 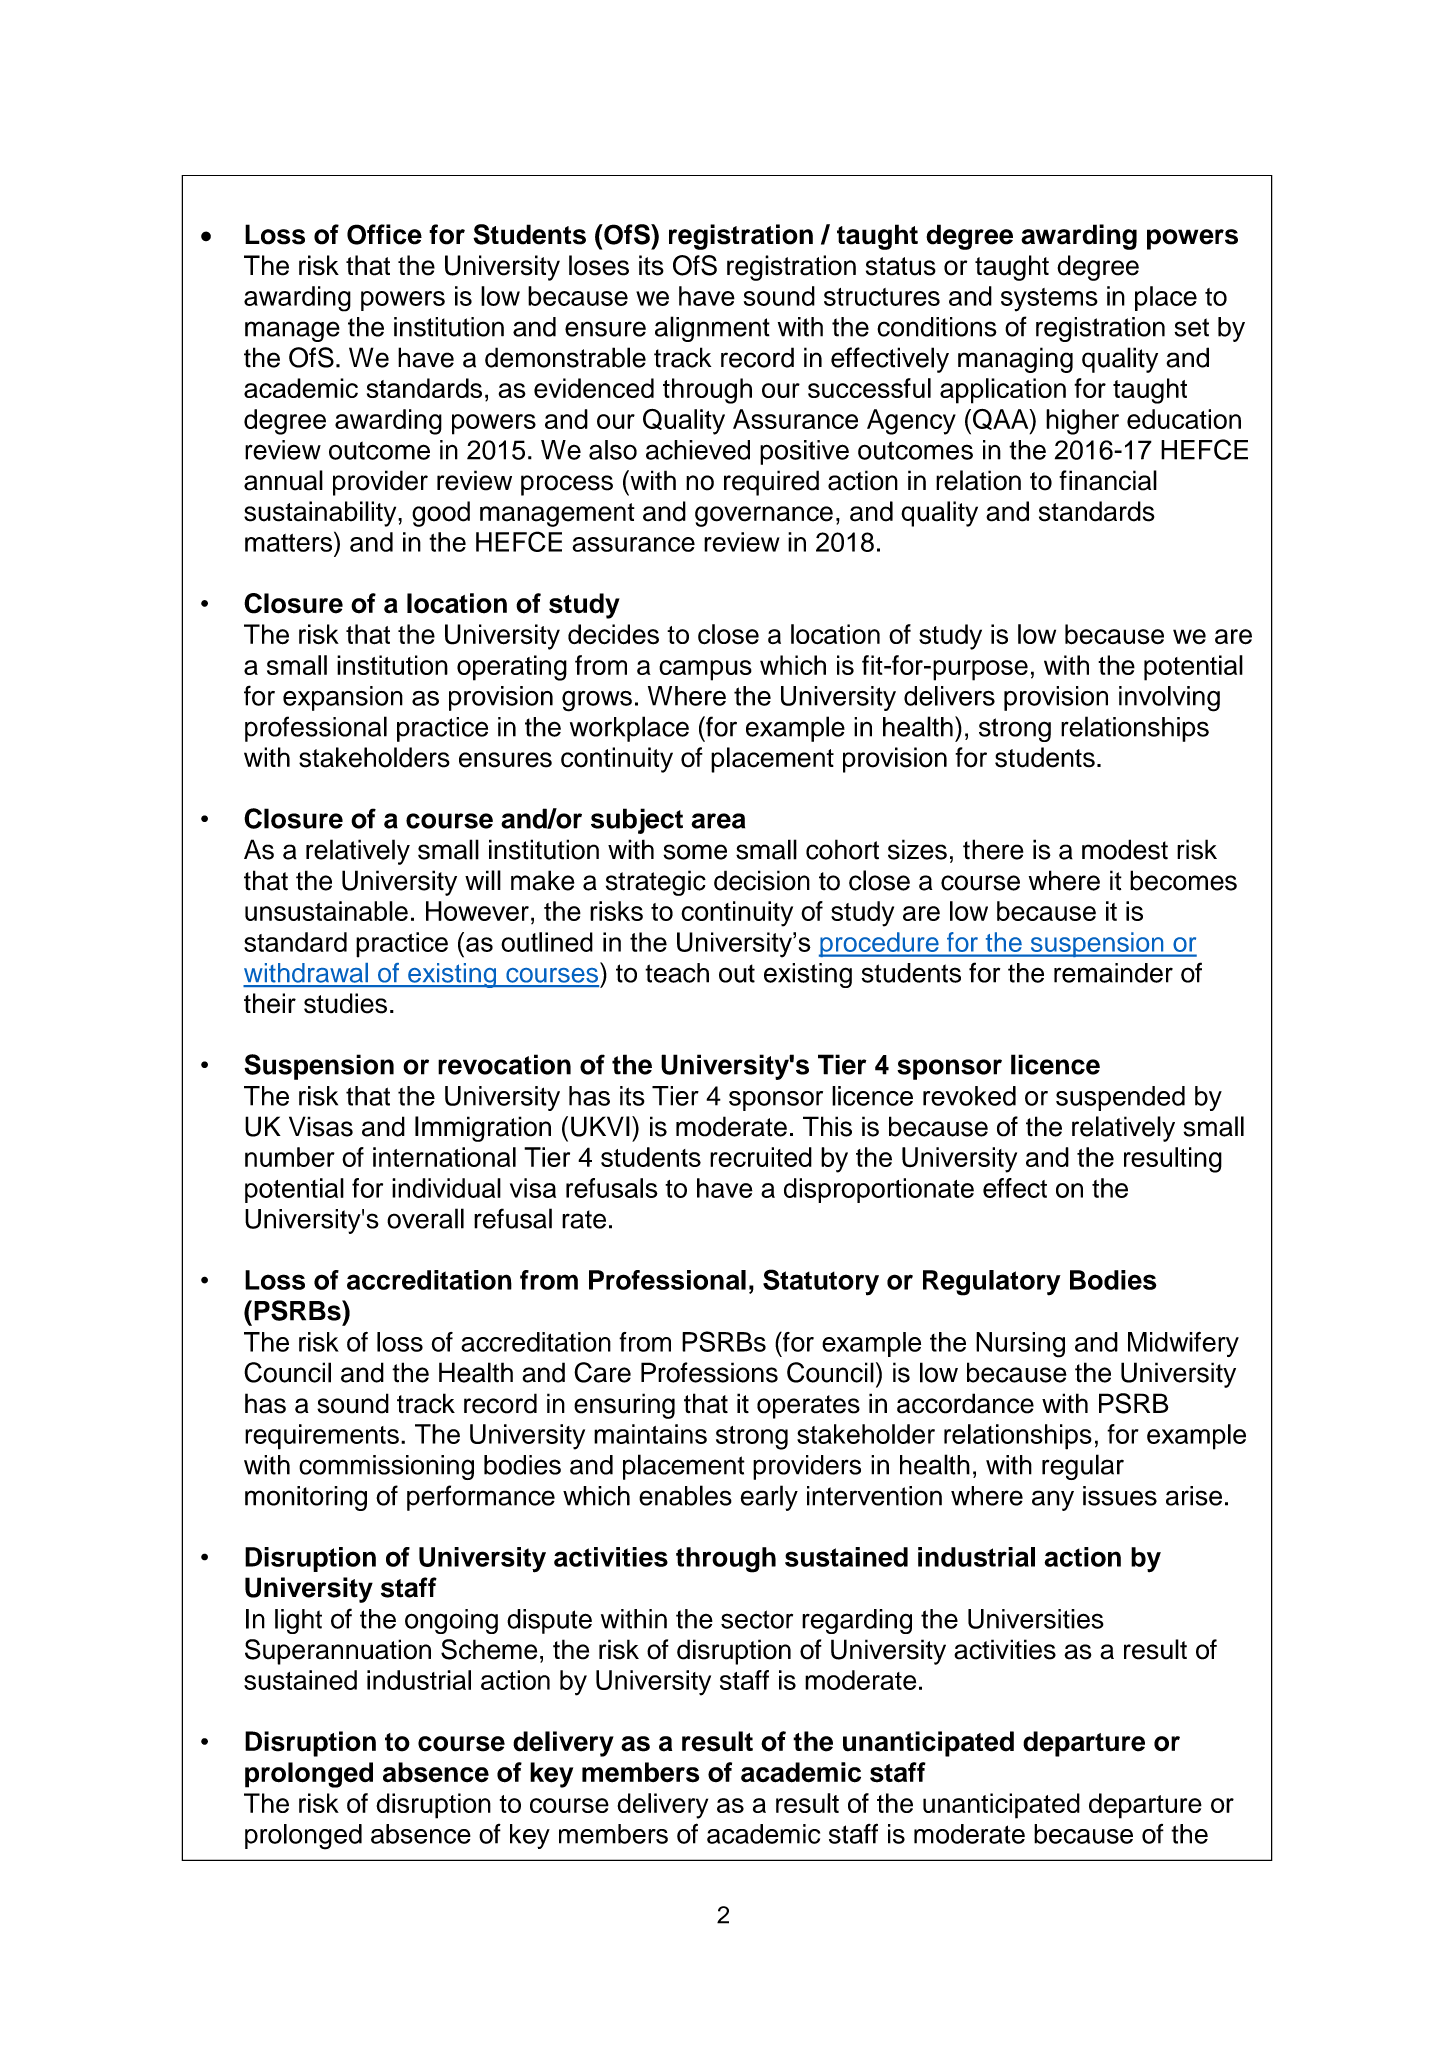 I want to click on systems, so click(x=1049, y=300).
